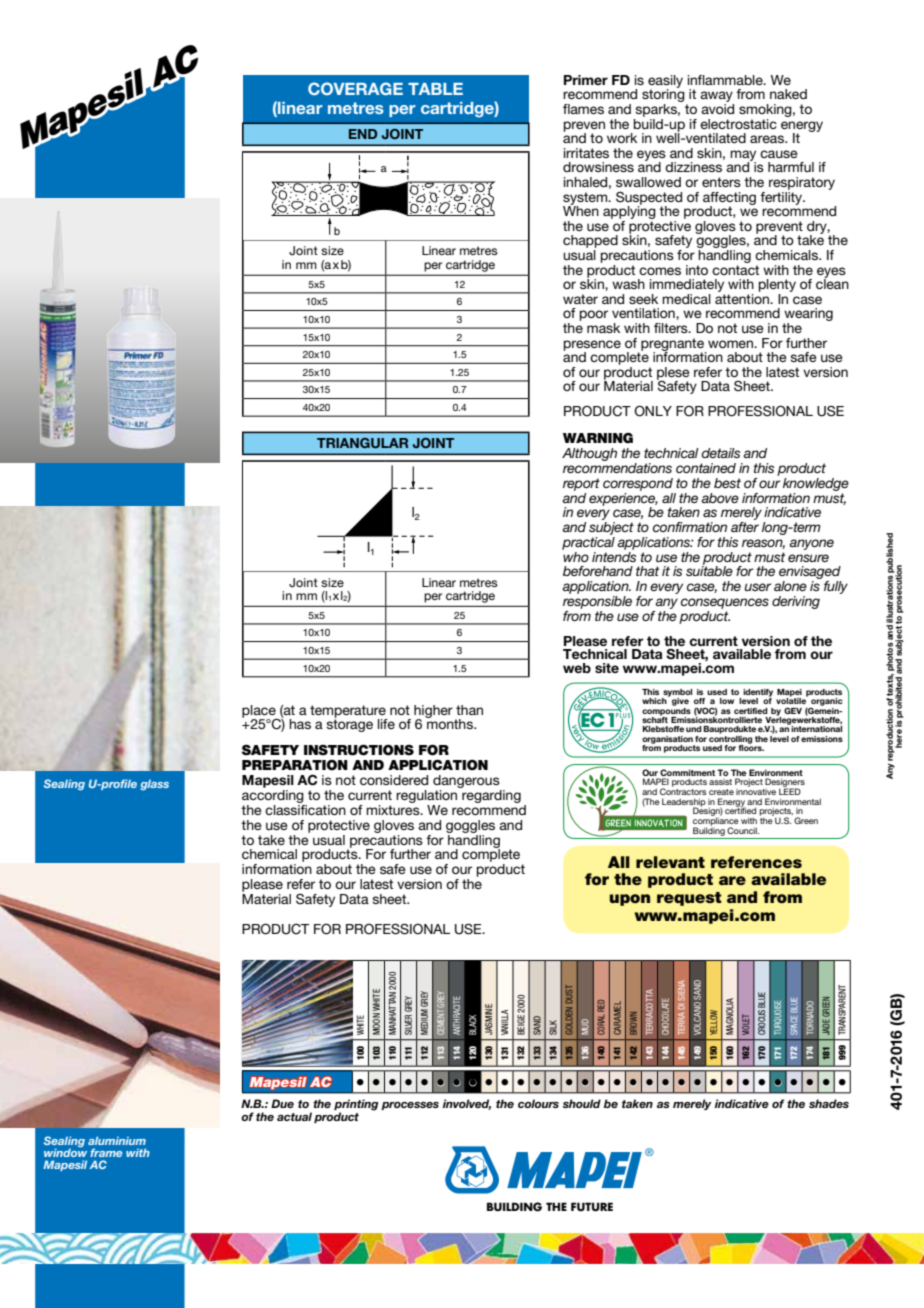 The width and height of the image is (924, 1308). What do you see at coordinates (583, 109) in the image?
I see `flames` at bounding box center [583, 109].
